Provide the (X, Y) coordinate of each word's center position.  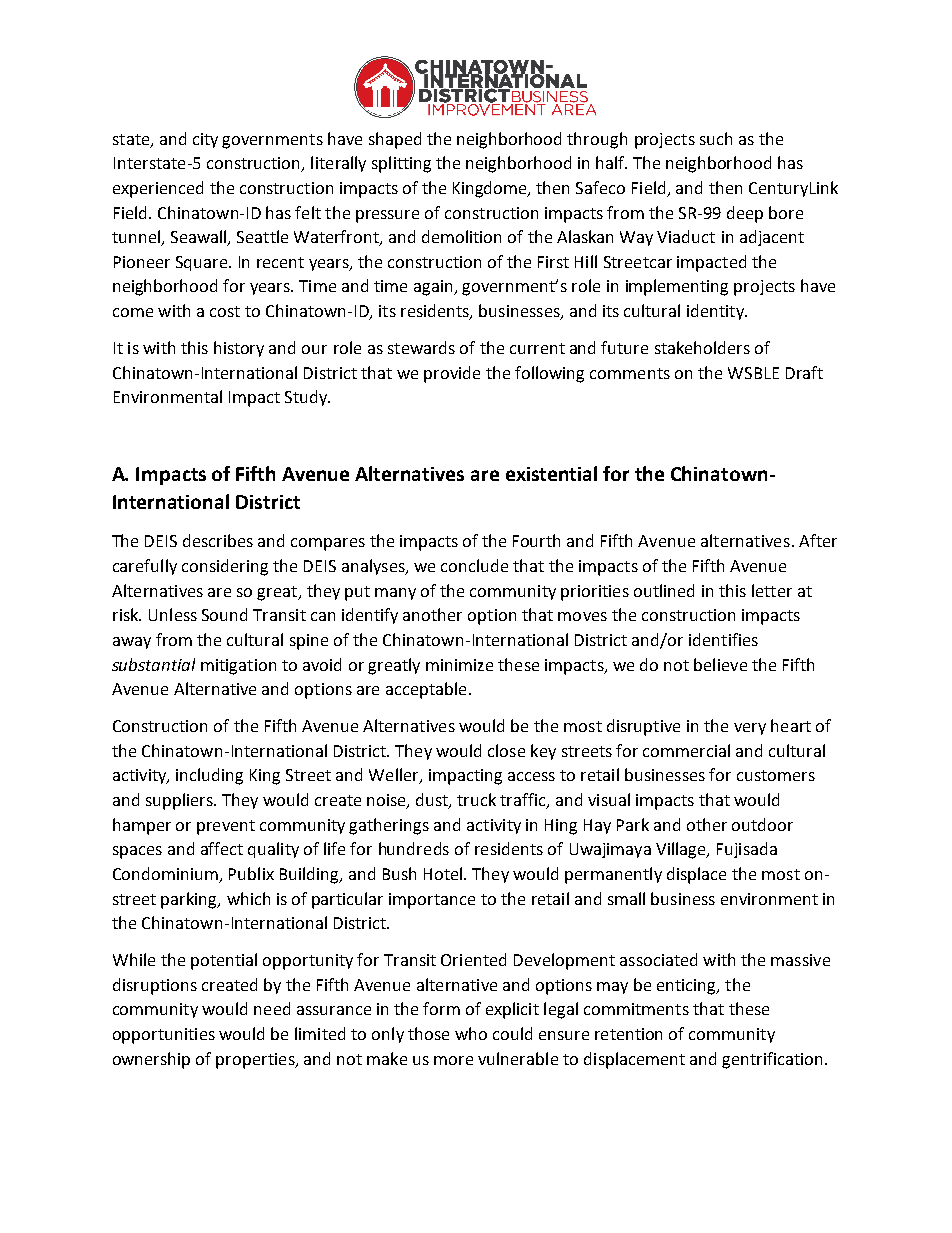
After (818, 540)
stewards (421, 347)
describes (218, 540)
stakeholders (702, 347)
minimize (459, 665)
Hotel (444, 873)
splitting (401, 164)
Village (682, 850)
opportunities (164, 1036)
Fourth (536, 540)
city (205, 140)
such (716, 138)
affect (222, 848)
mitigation (238, 667)
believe (720, 664)
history (239, 349)
